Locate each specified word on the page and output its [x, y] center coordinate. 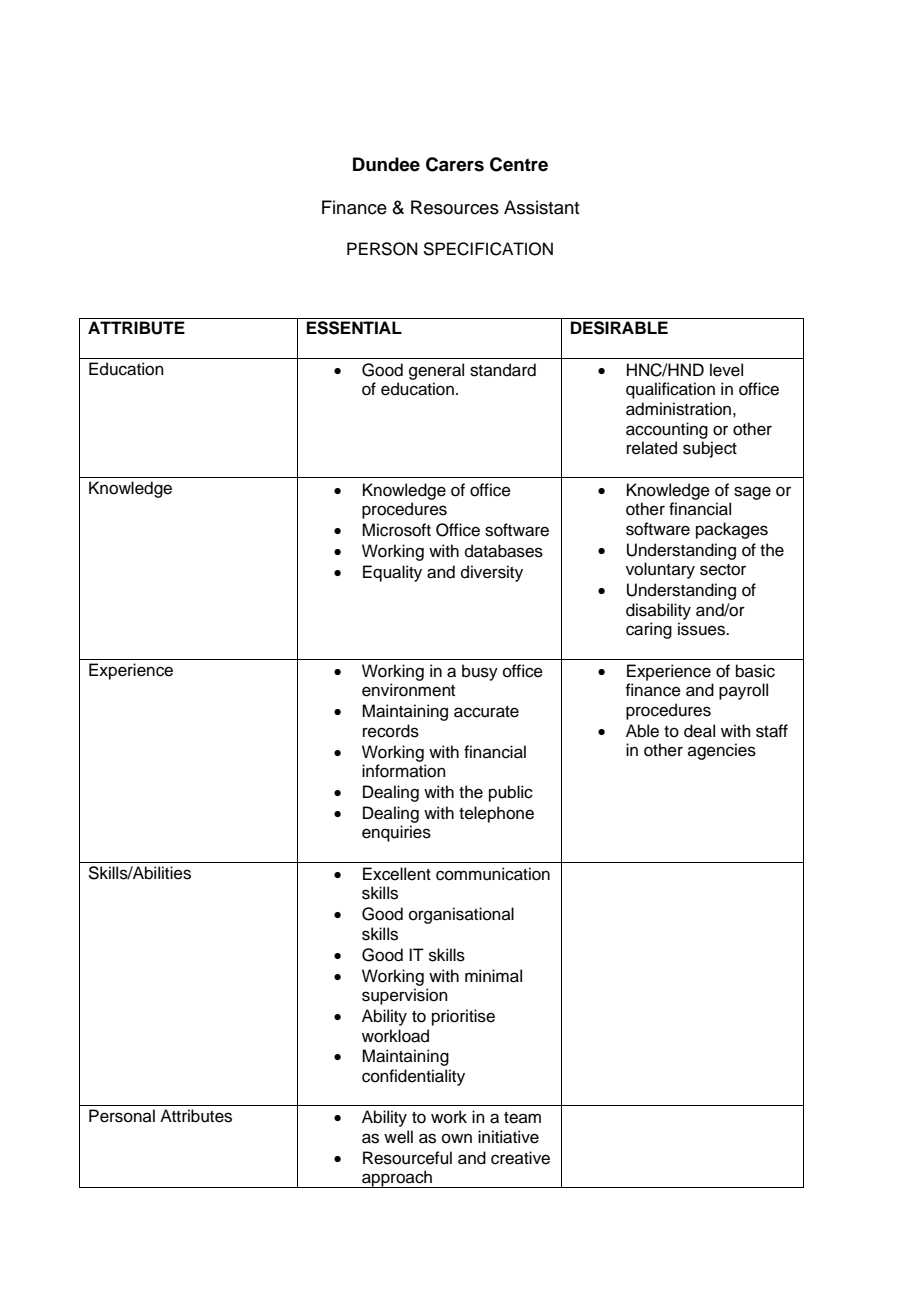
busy [480, 672]
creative [520, 1158]
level [726, 370]
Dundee [386, 164]
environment [408, 690]
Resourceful [407, 1158]
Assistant [541, 207]
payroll [743, 691]
